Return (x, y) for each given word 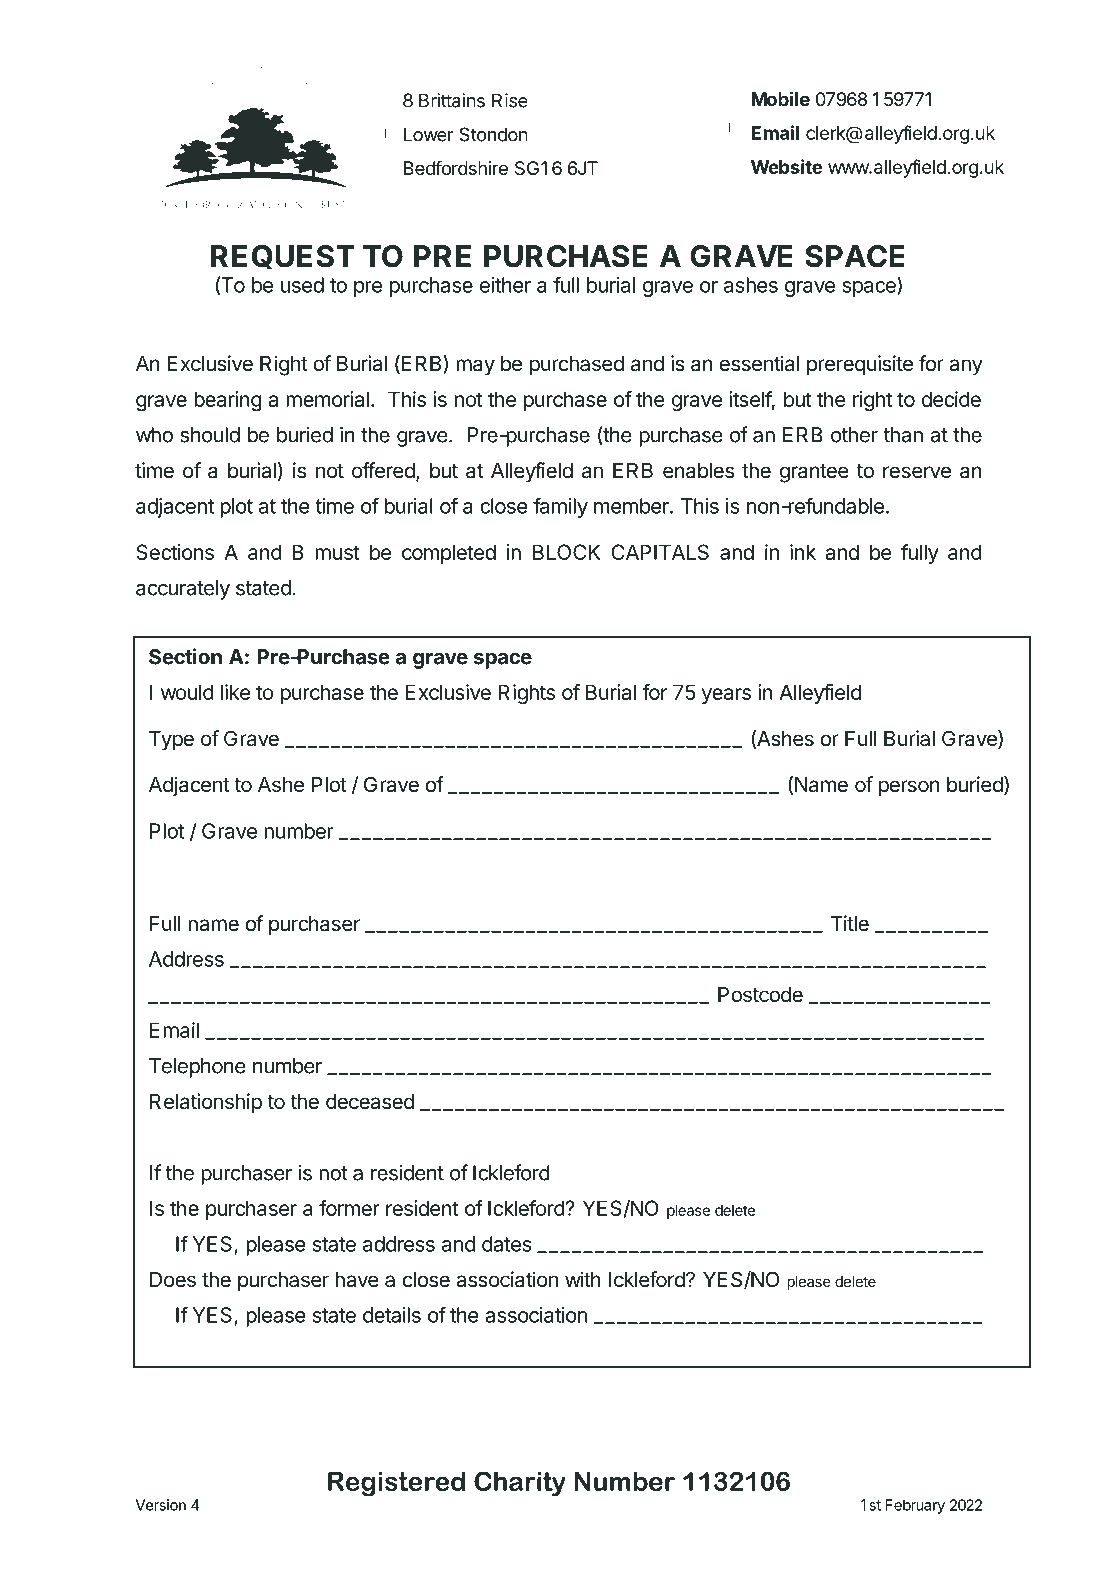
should (210, 435)
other (854, 435)
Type (171, 741)
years (726, 696)
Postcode (760, 995)
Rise (510, 100)
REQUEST (283, 257)
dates (507, 1244)
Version (161, 1505)
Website (786, 166)
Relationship (206, 1103)
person (909, 788)
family (560, 507)
